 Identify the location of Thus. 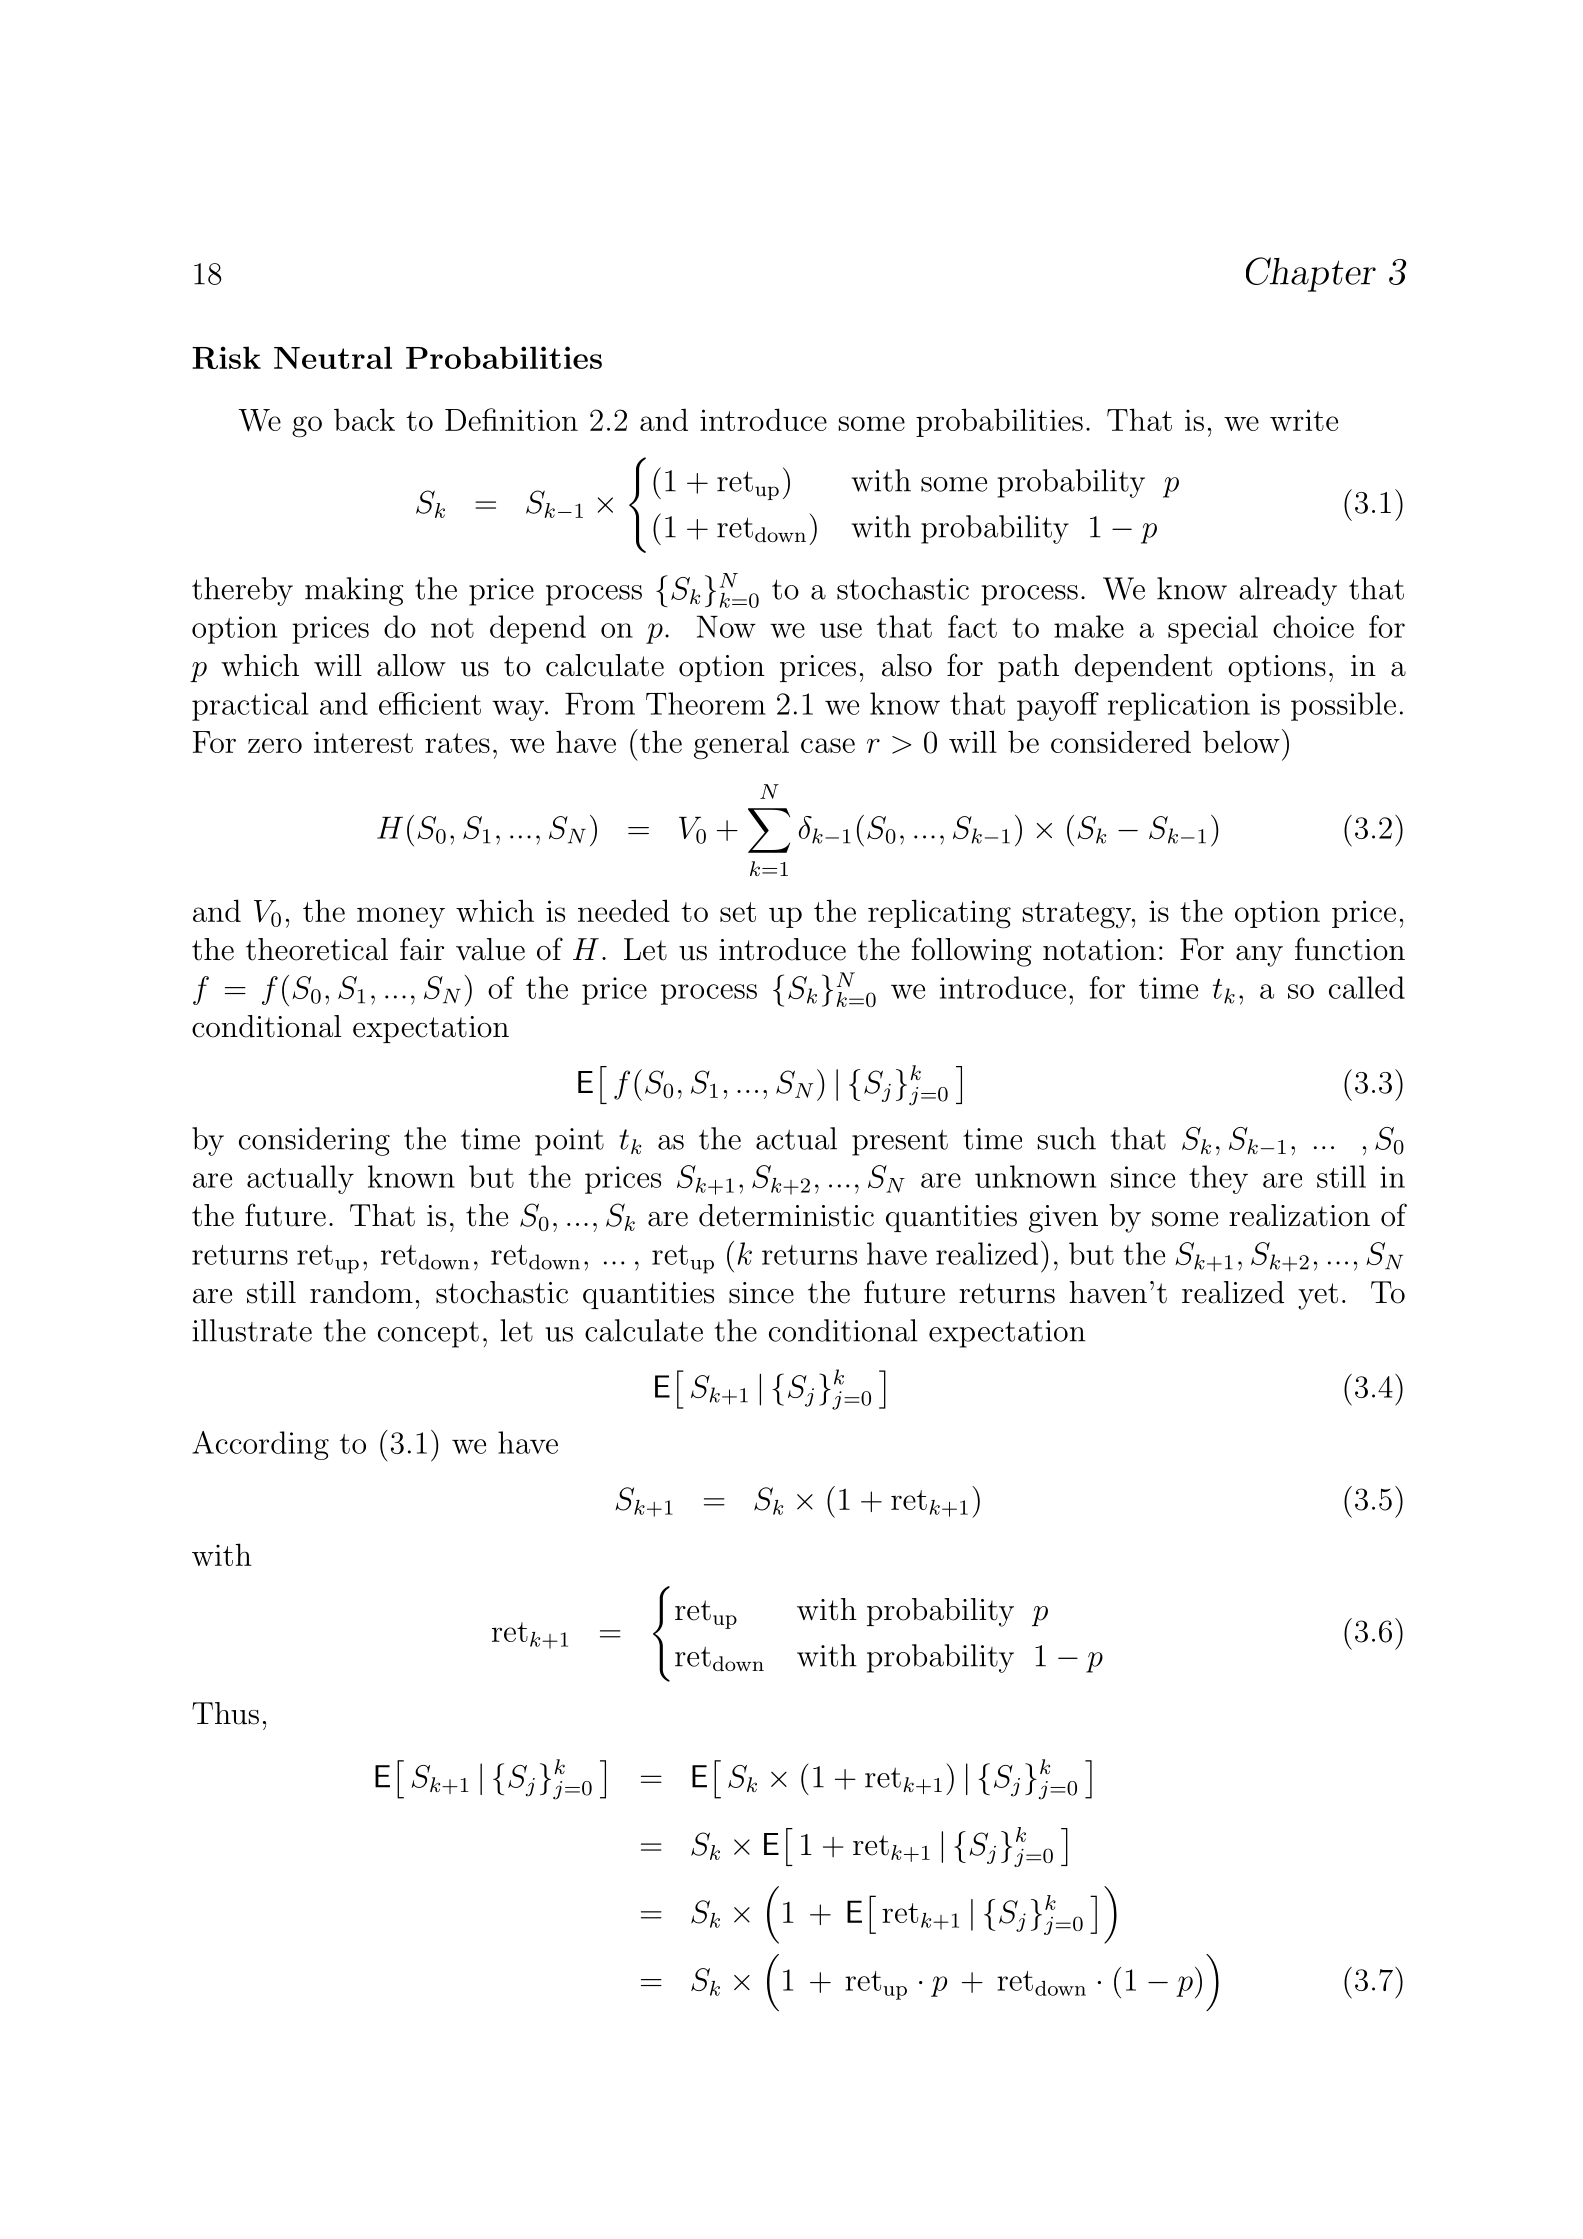
(225, 1713).
